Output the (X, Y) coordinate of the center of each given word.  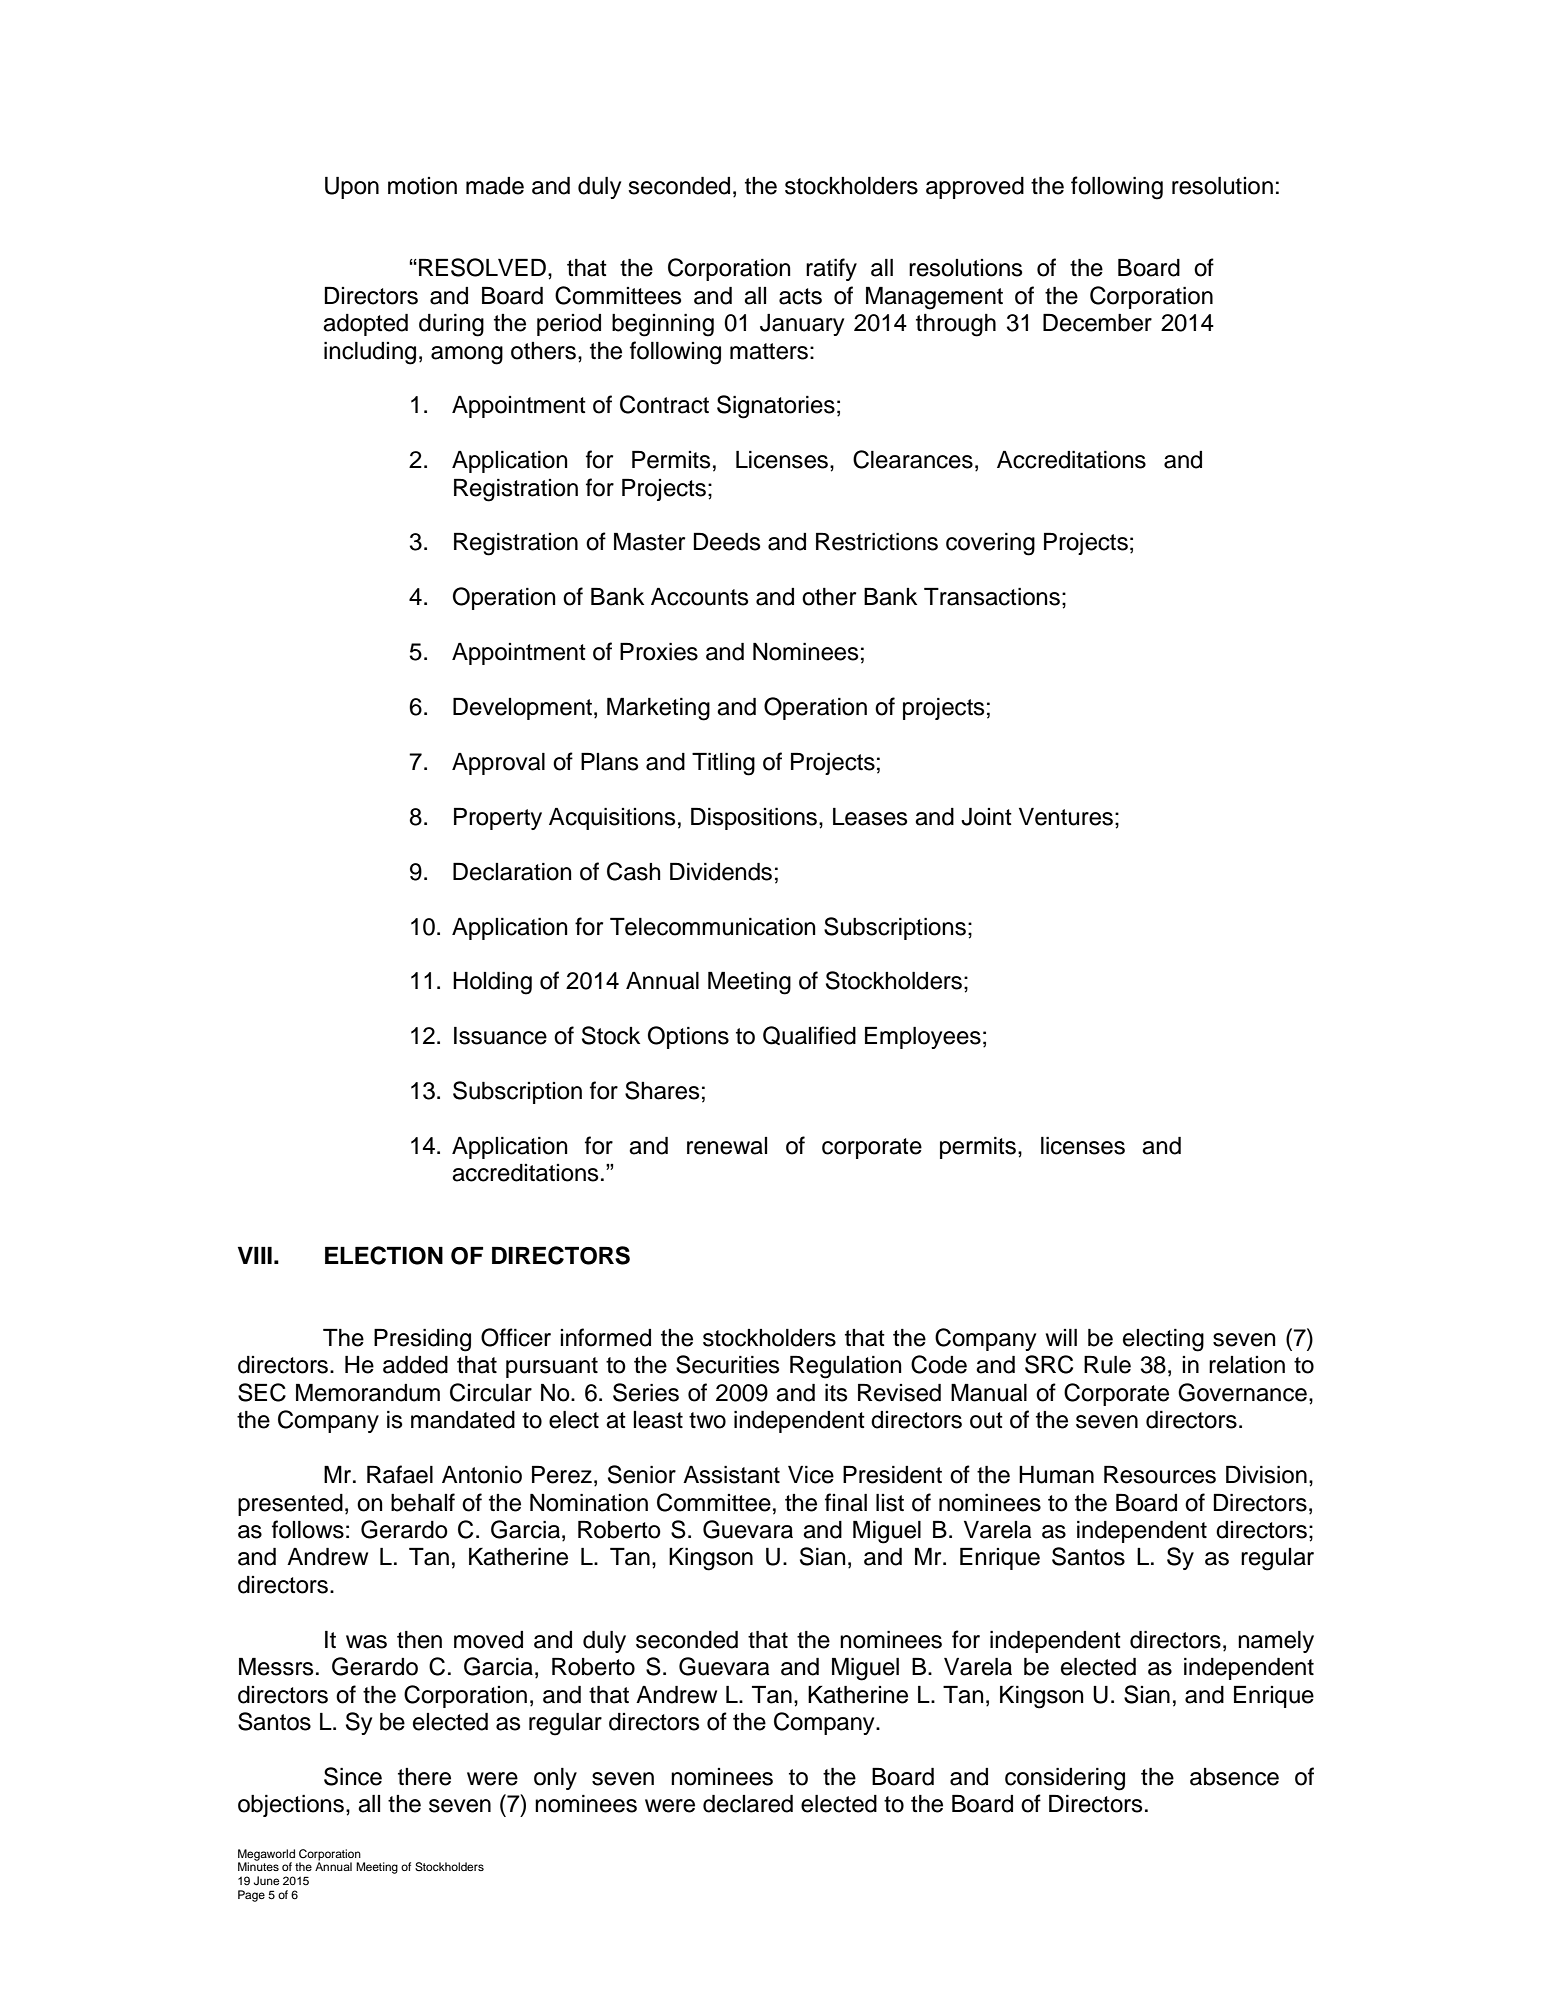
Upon (352, 188)
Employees (923, 1038)
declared (748, 1804)
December (1097, 323)
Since (353, 1776)
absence (1234, 1777)
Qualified (809, 1035)
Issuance (500, 1036)
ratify (831, 269)
